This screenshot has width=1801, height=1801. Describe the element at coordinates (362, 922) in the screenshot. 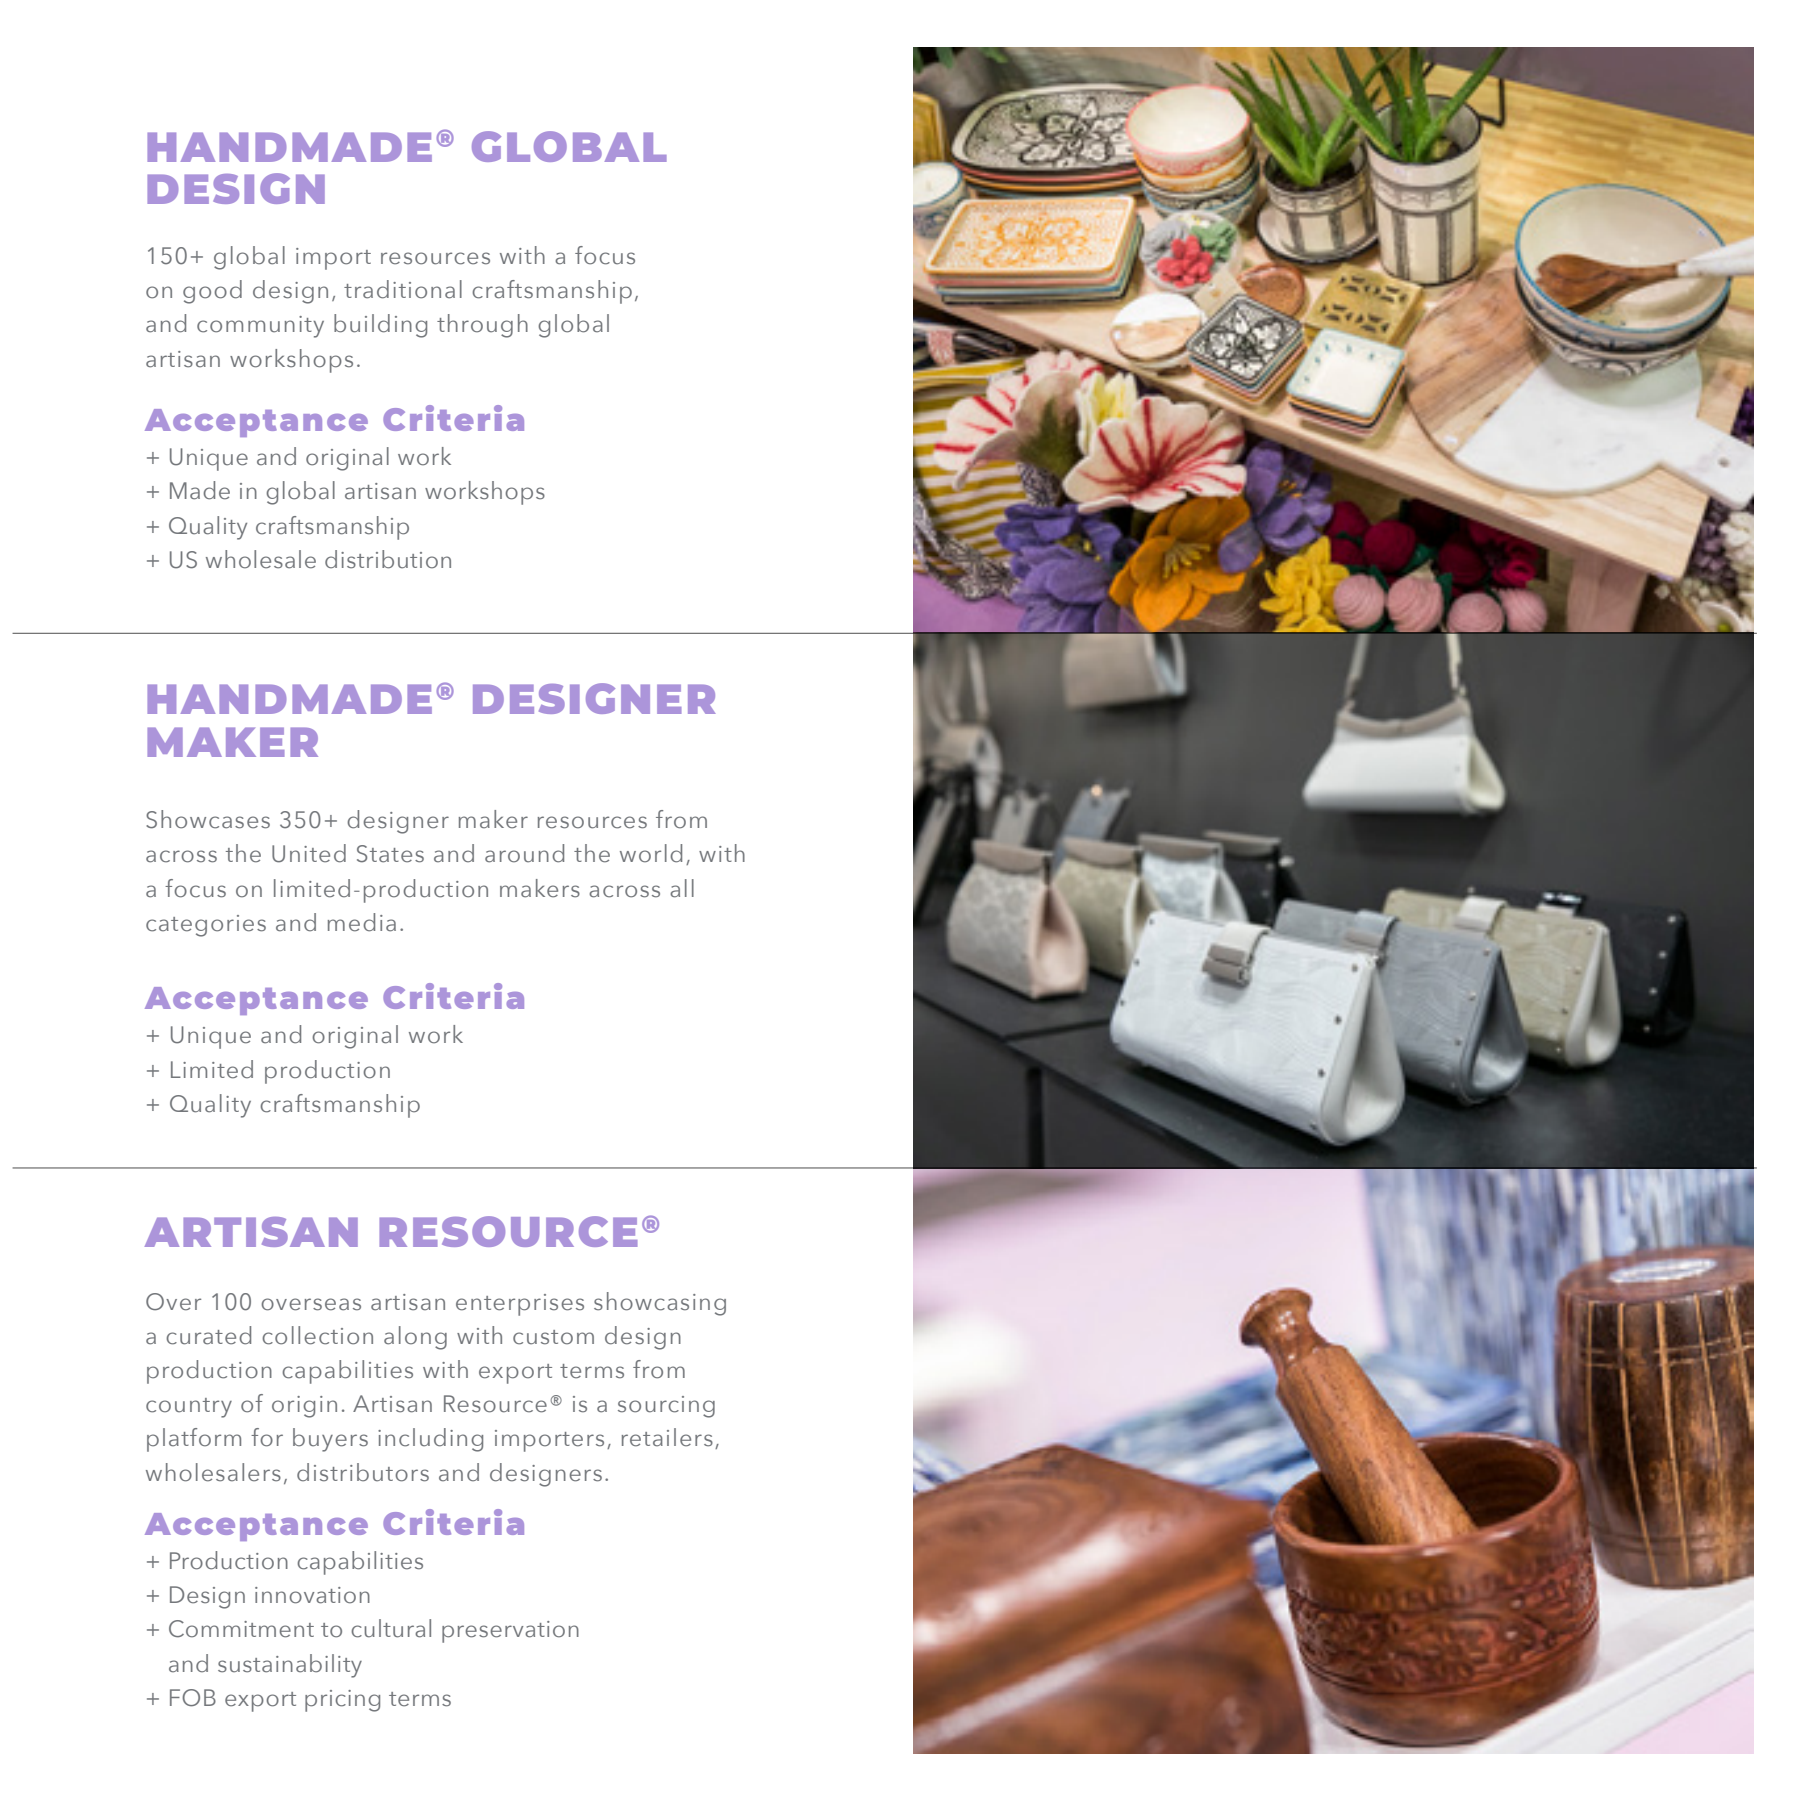

I see `media` at that location.
